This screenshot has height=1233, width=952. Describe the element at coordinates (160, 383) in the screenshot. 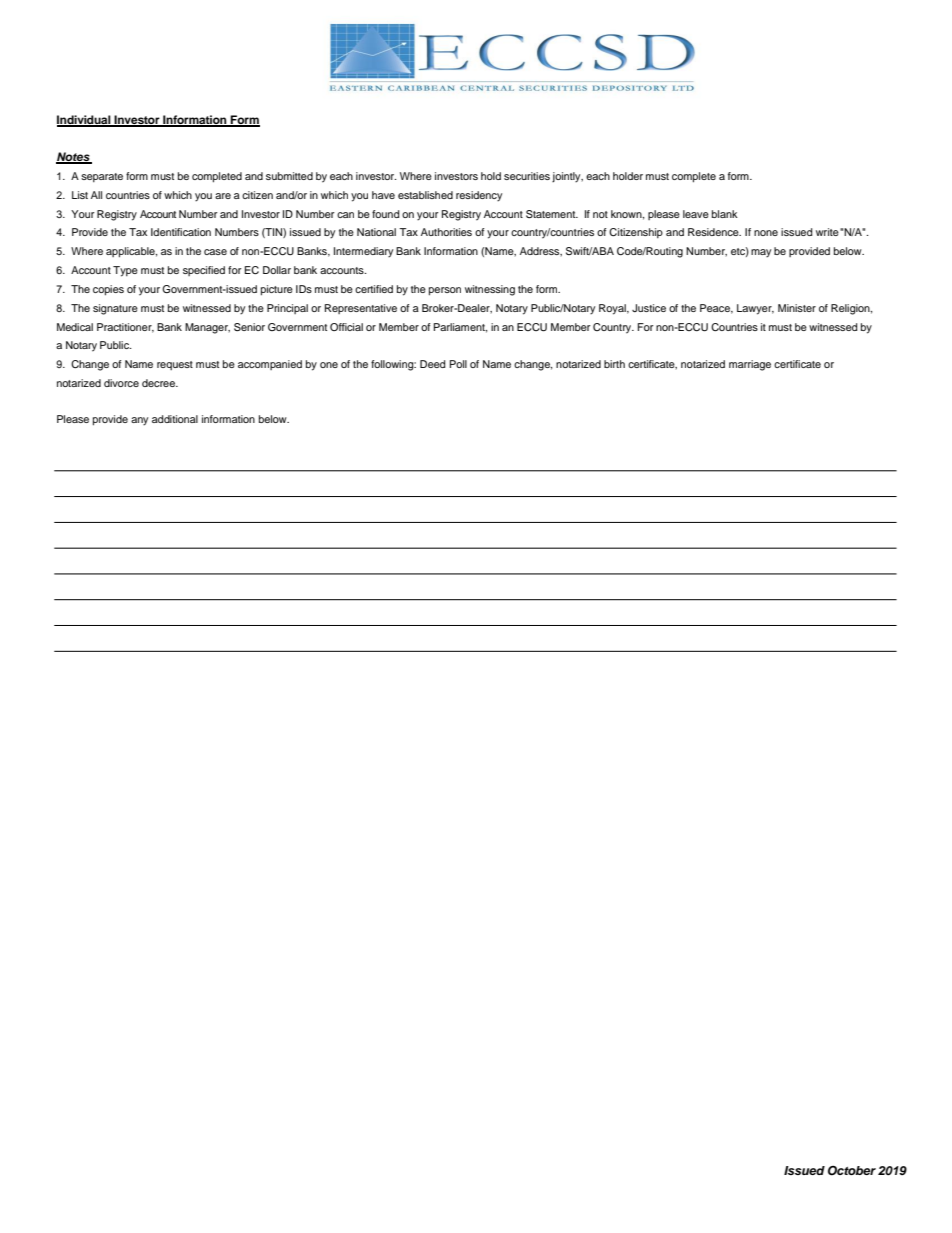

I see `decree` at that location.
